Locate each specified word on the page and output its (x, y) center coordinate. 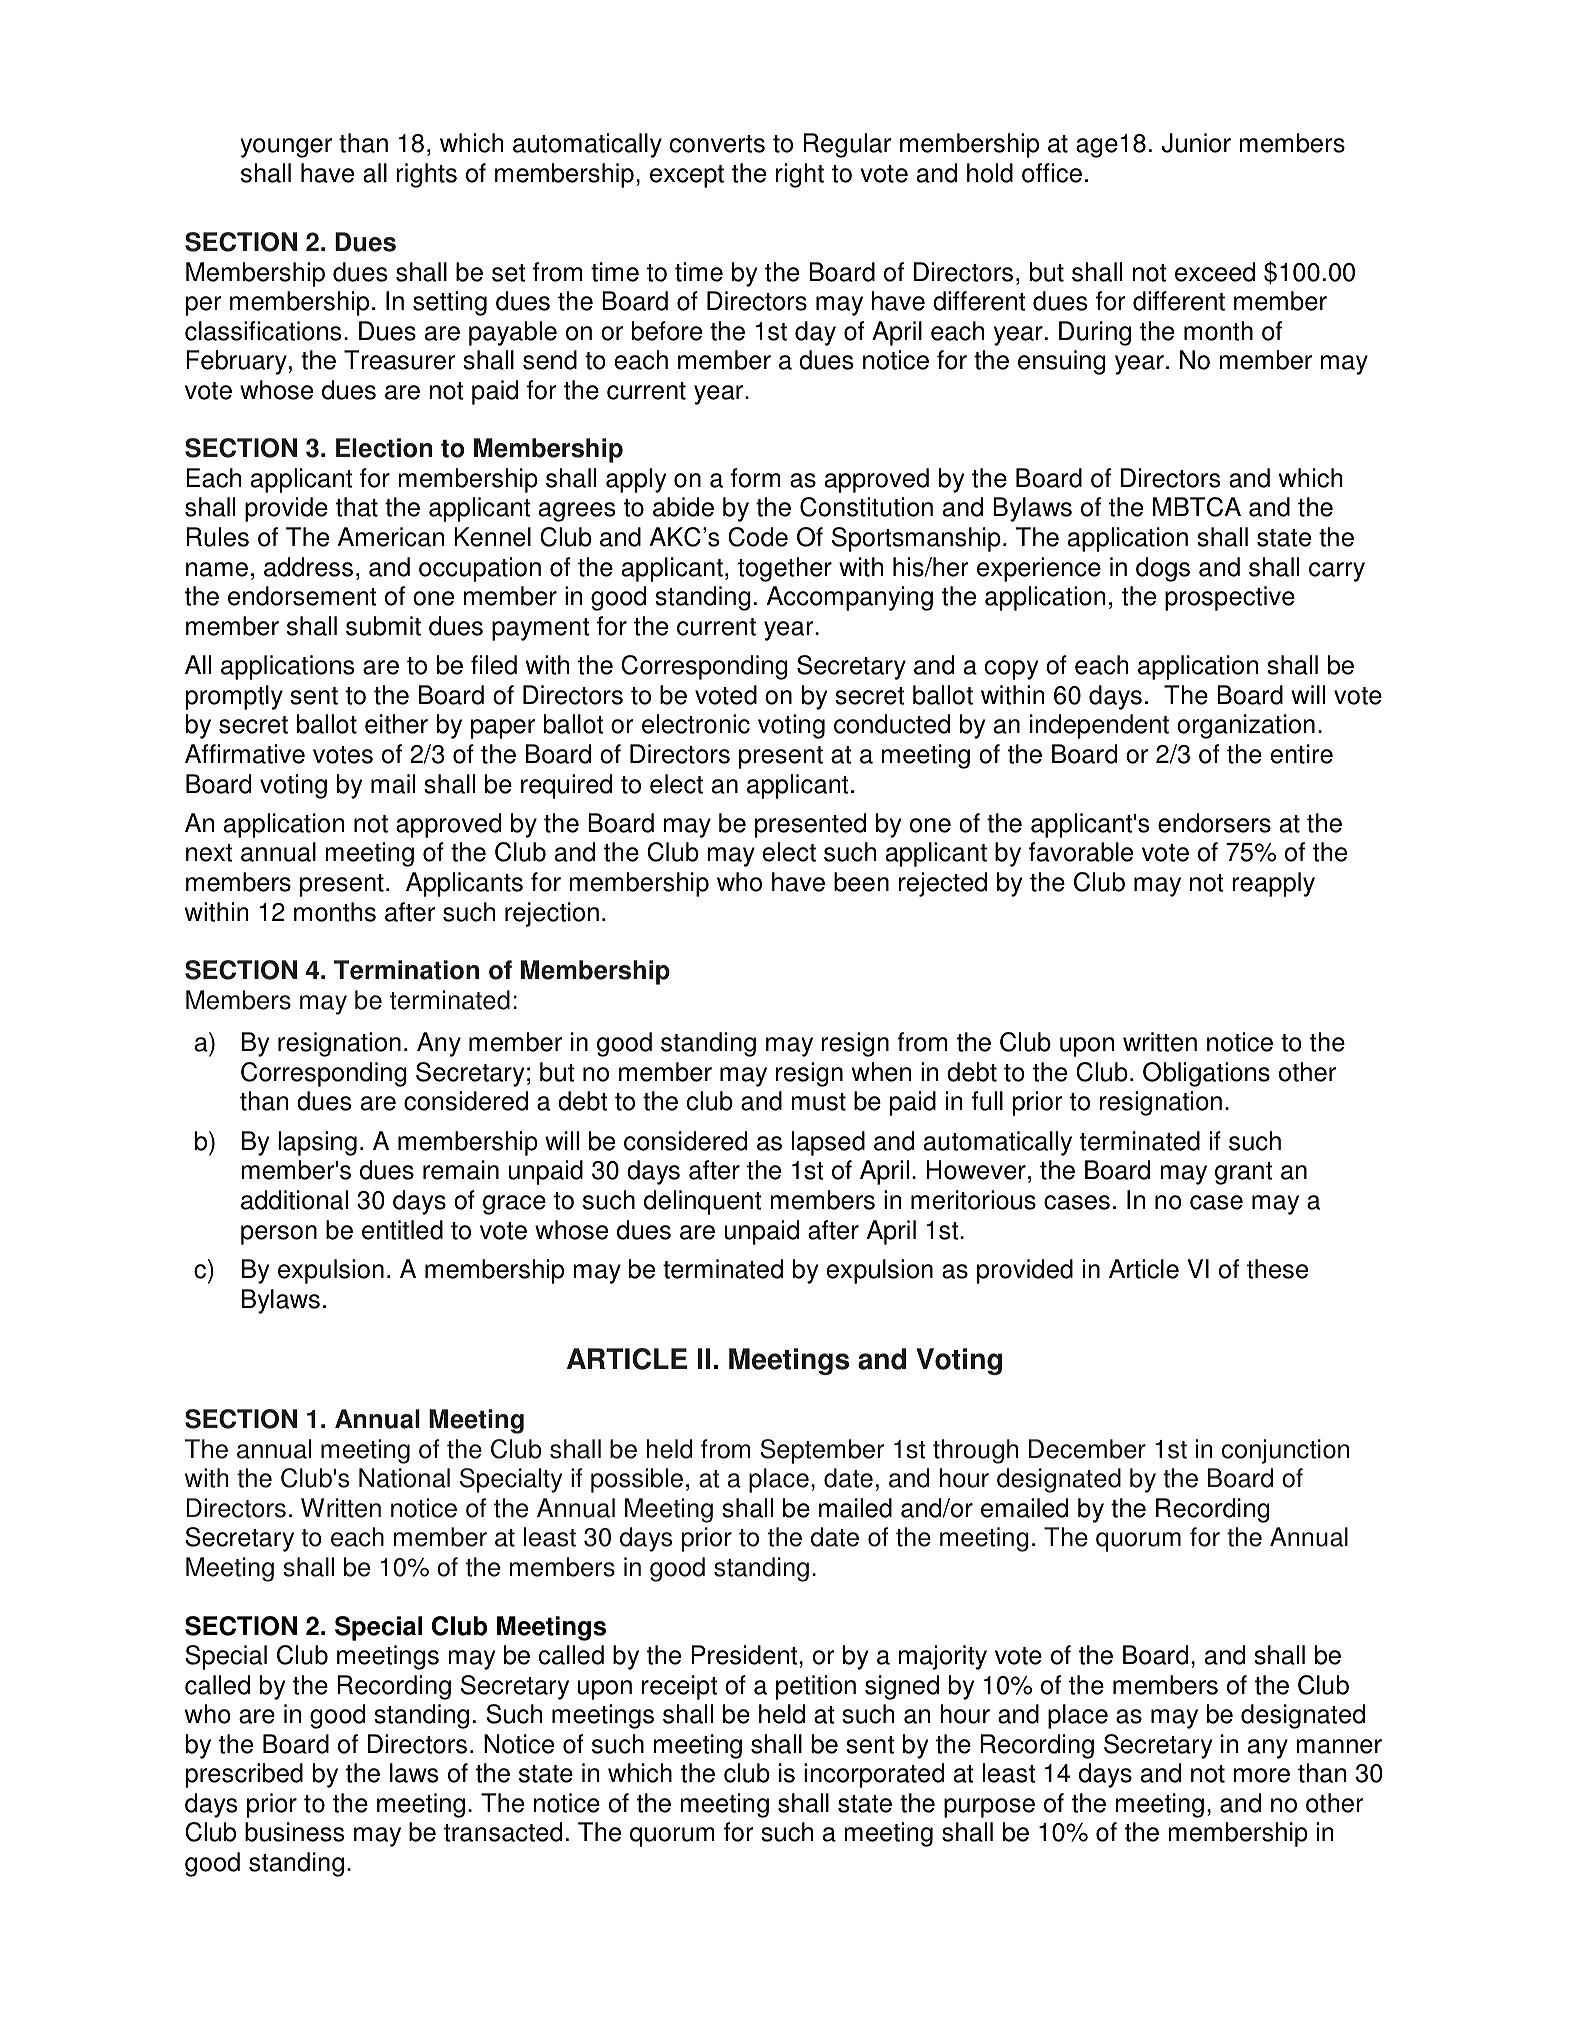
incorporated (874, 1775)
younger (286, 148)
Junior (1196, 143)
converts (717, 144)
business (294, 1832)
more (1262, 1775)
